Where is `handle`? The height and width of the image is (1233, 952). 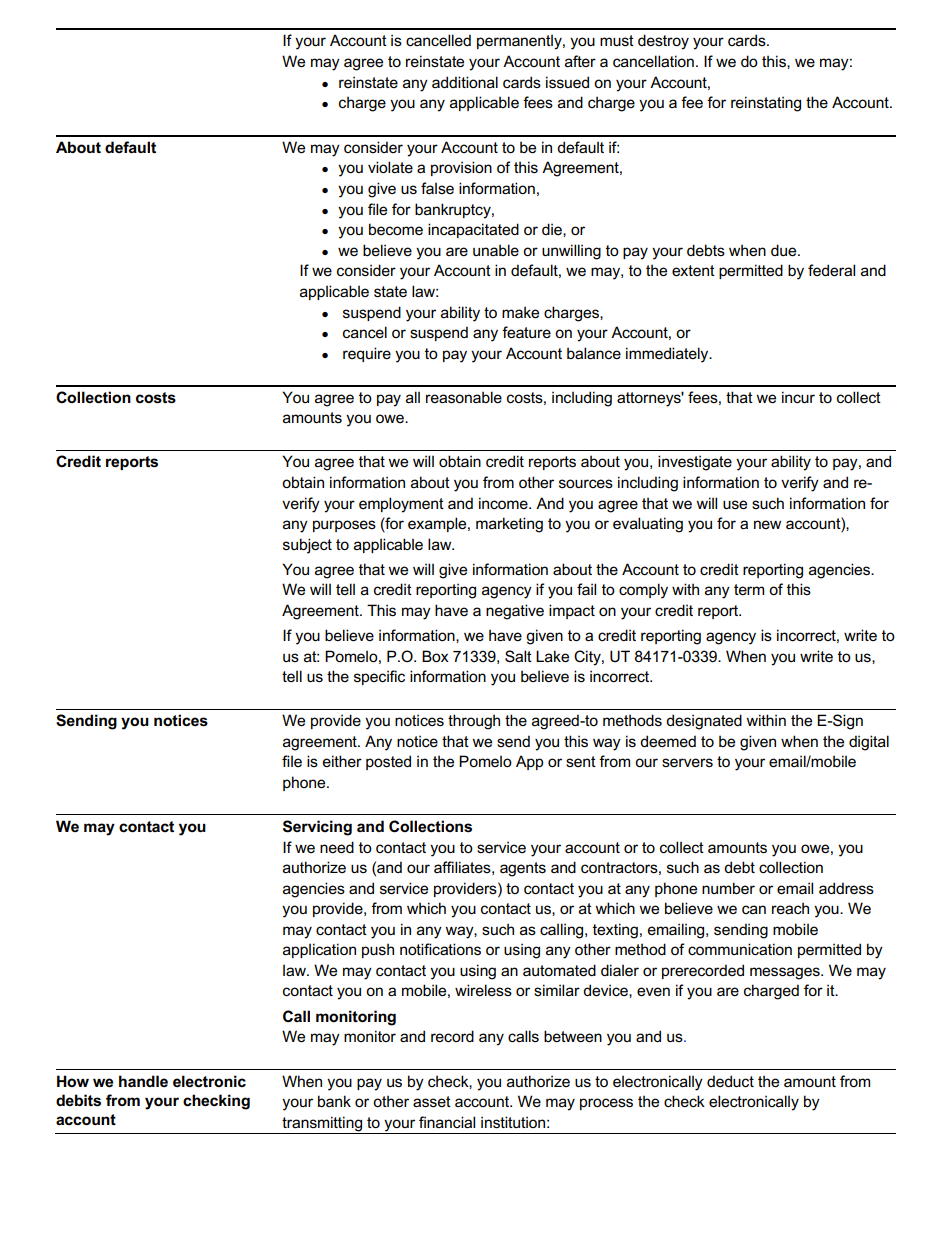
handle is located at coordinates (143, 1081).
